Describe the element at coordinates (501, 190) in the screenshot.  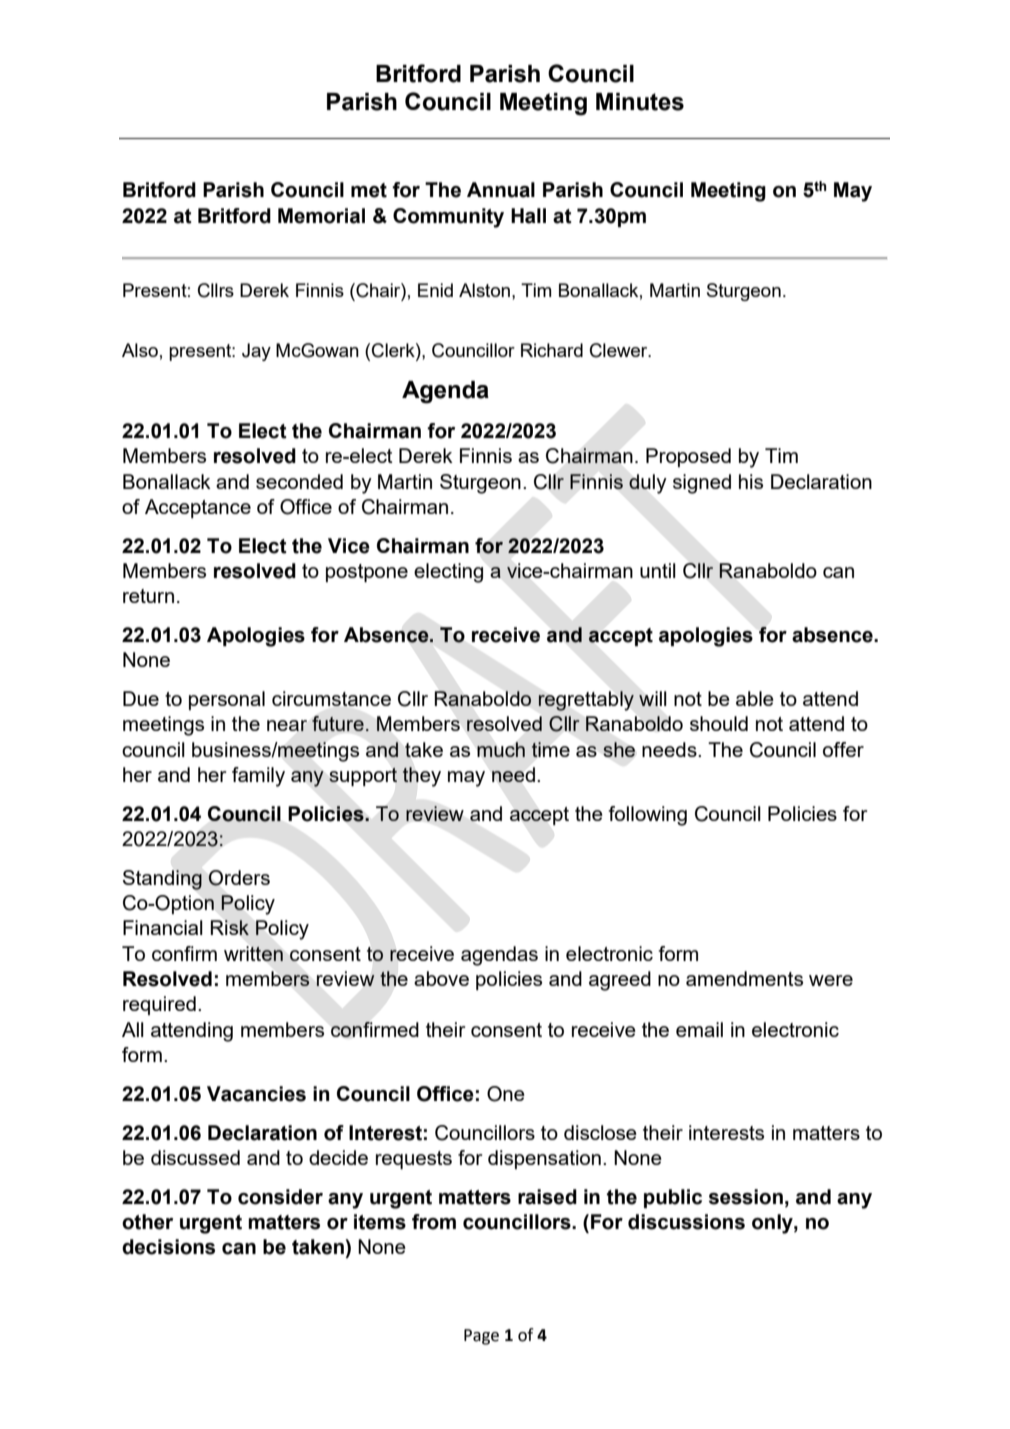
I see `Annual` at that location.
